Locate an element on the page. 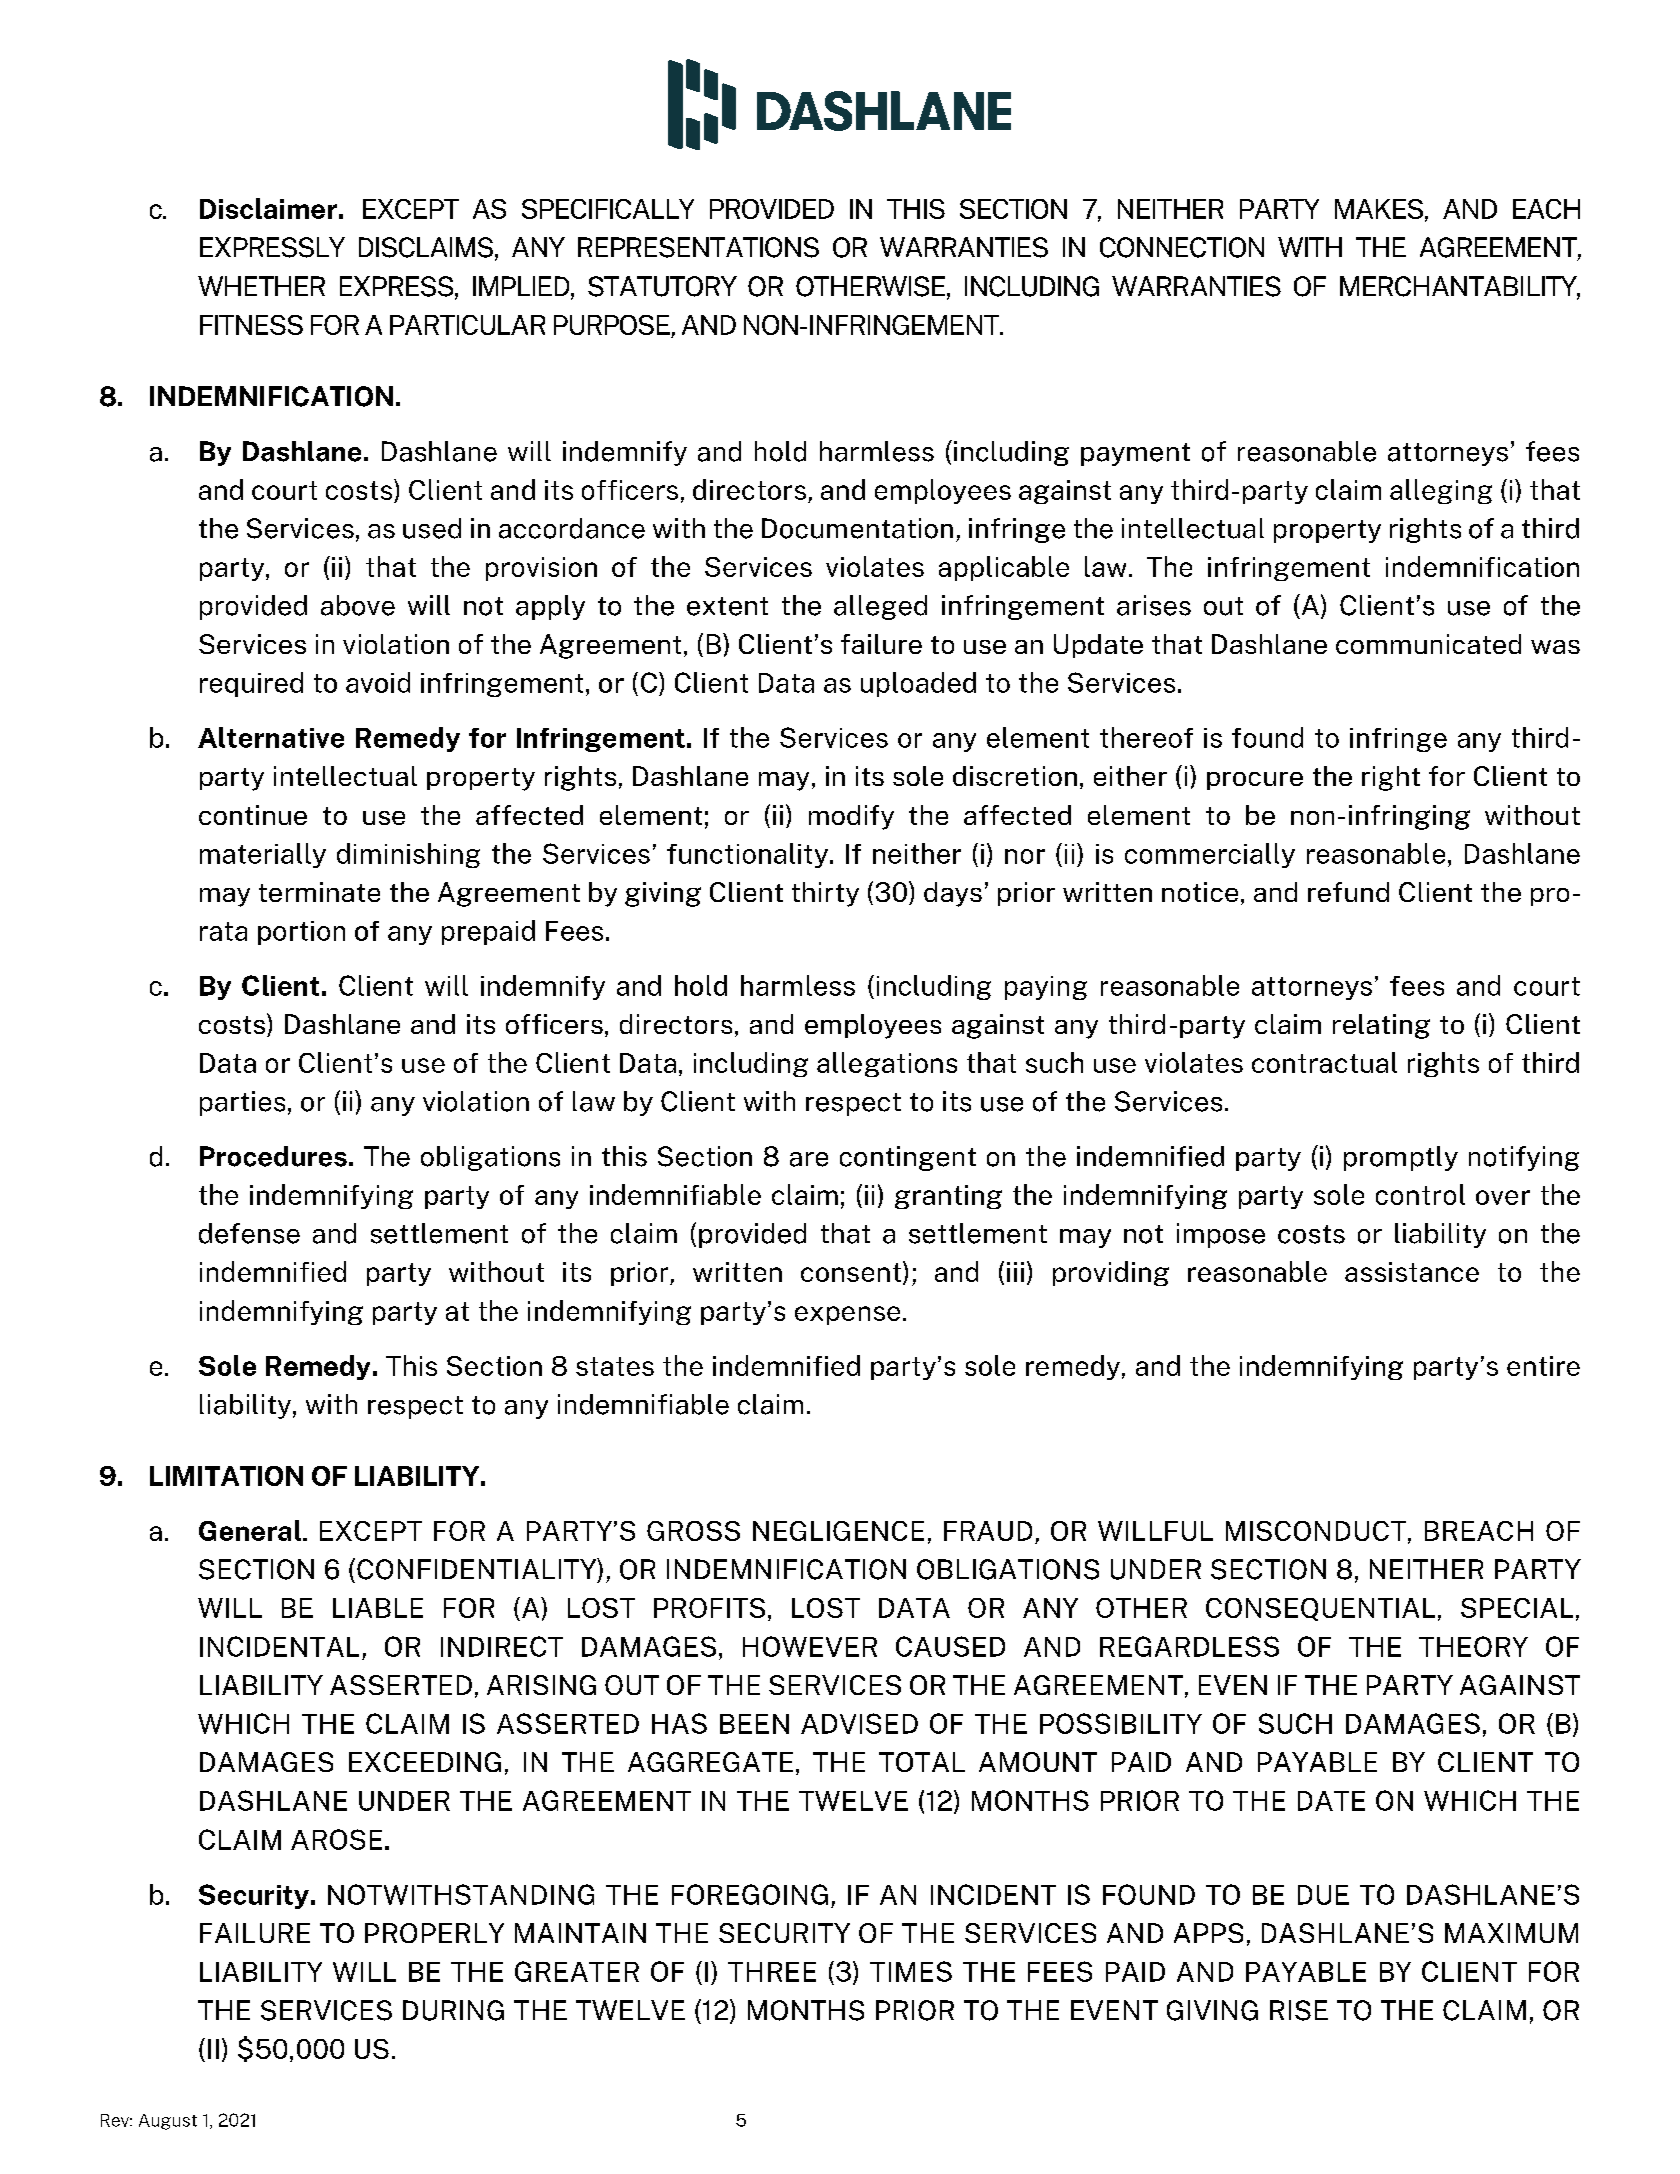  DURING is located at coordinates (453, 2010).
